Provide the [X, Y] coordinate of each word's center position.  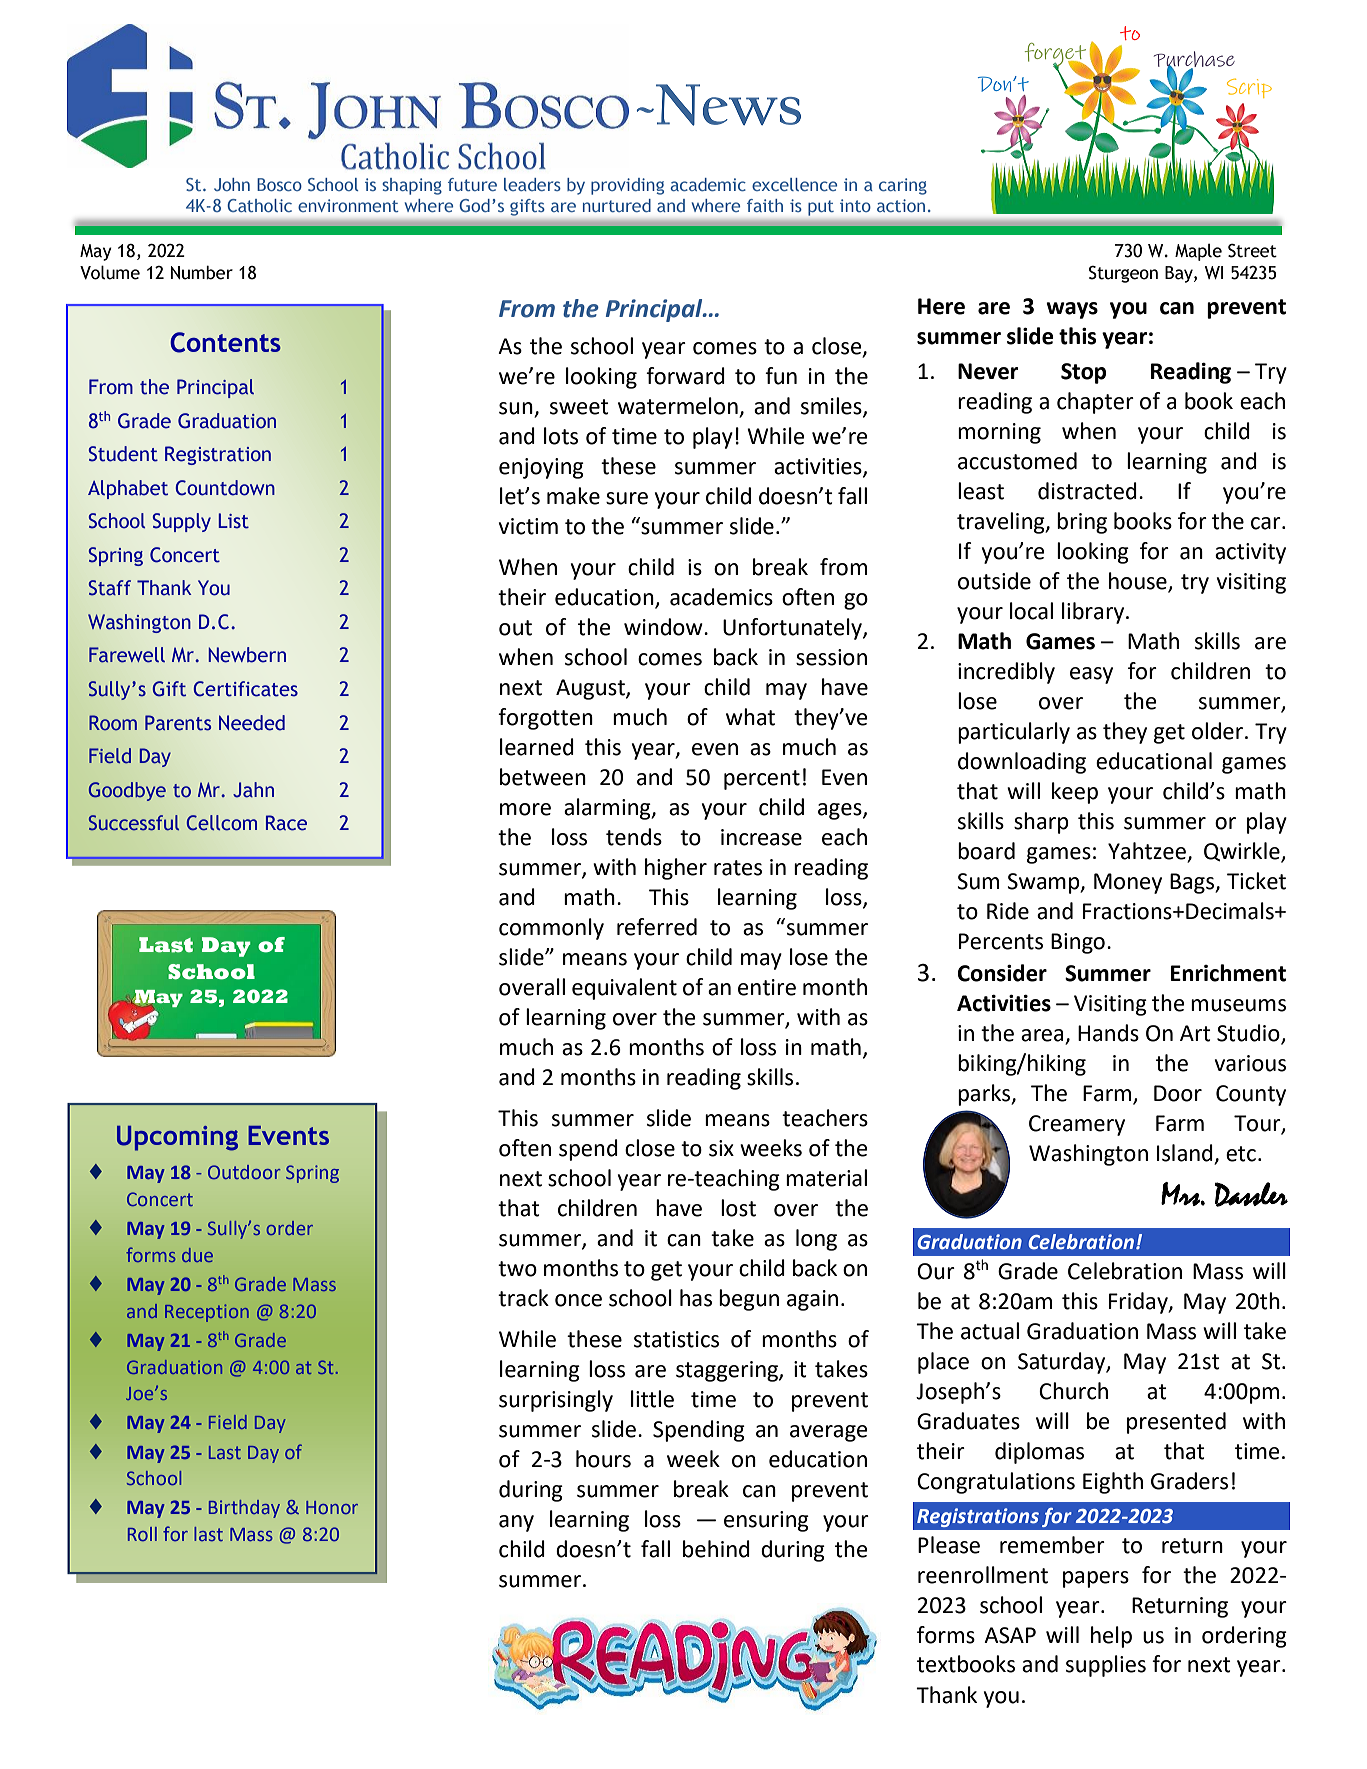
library [1094, 613]
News [728, 105]
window [664, 627]
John [232, 184]
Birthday [244, 1509]
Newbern [247, 655]
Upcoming [177, 1138]
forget [1056, 56]
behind [716, 1549]
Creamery [1077, 1125]
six [721, 1148]
